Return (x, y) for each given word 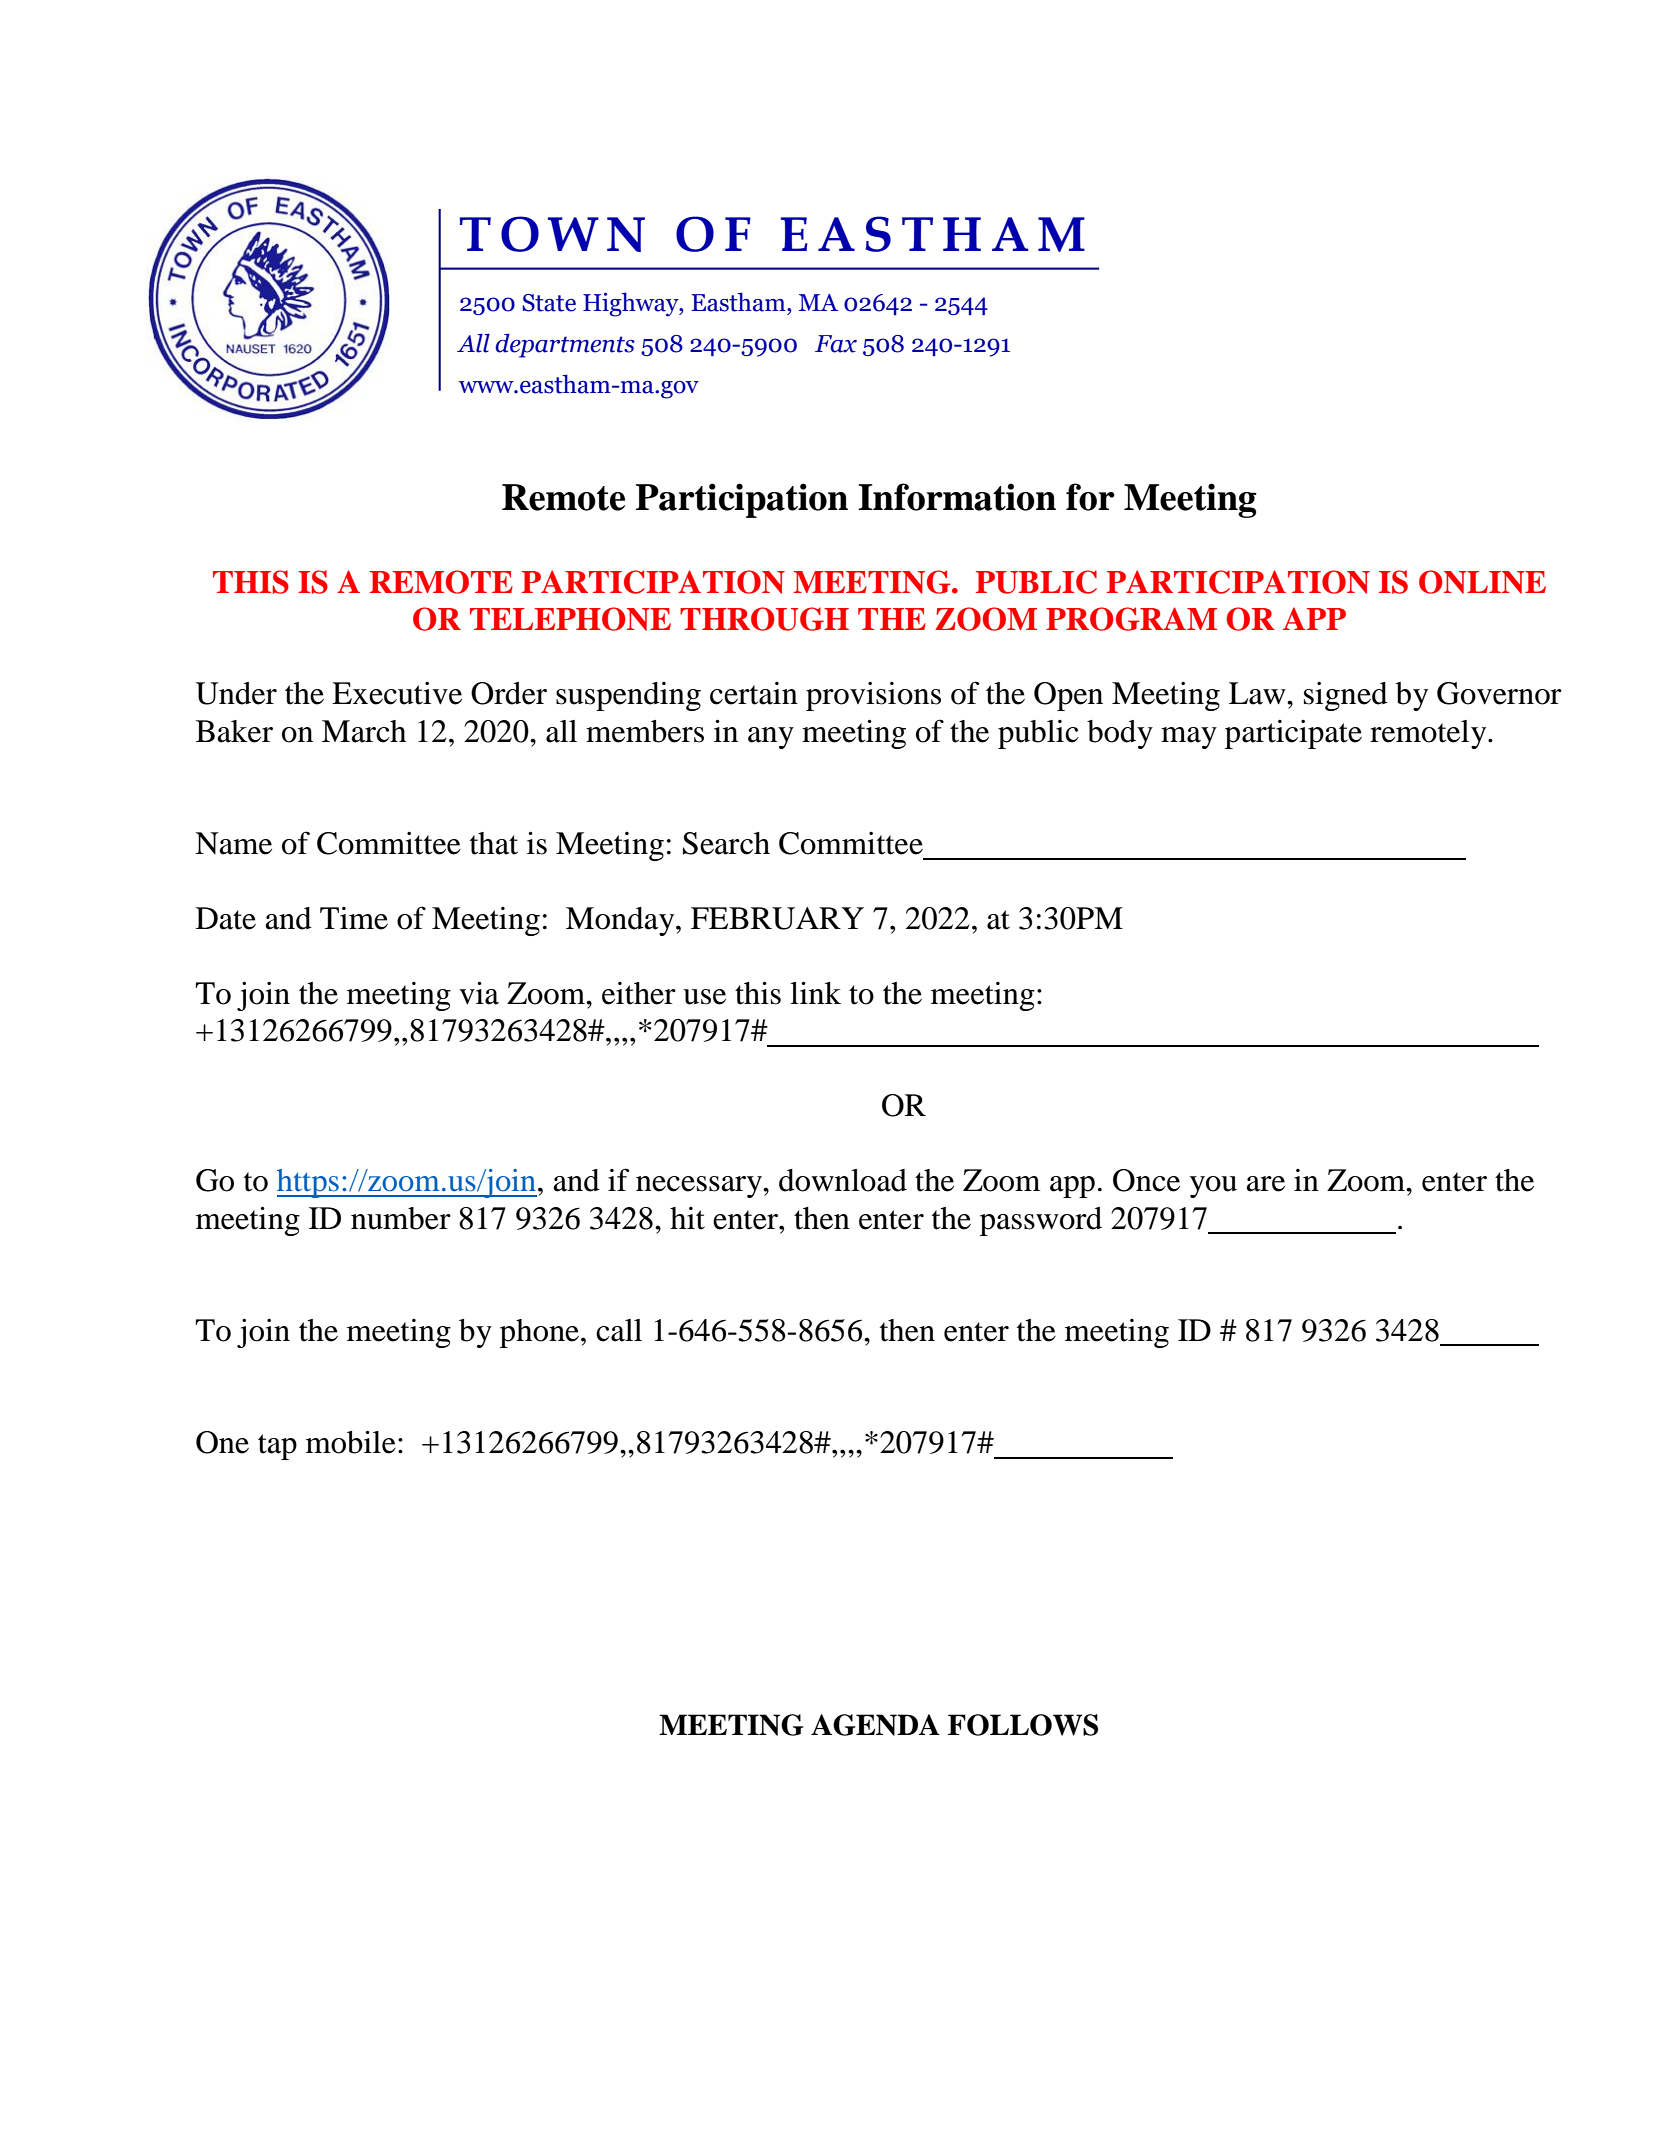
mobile (351, 1442)
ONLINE (1482, 582)
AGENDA (875, 1725)
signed (1346, 696)
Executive (397, 693)
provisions (873, 696)
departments (565, 345)
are (1265, 1184)
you (1213, 1187)
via (479, 993)
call (619, 1330)
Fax (836, 344)
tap (277, 1447)
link (815, 992)
